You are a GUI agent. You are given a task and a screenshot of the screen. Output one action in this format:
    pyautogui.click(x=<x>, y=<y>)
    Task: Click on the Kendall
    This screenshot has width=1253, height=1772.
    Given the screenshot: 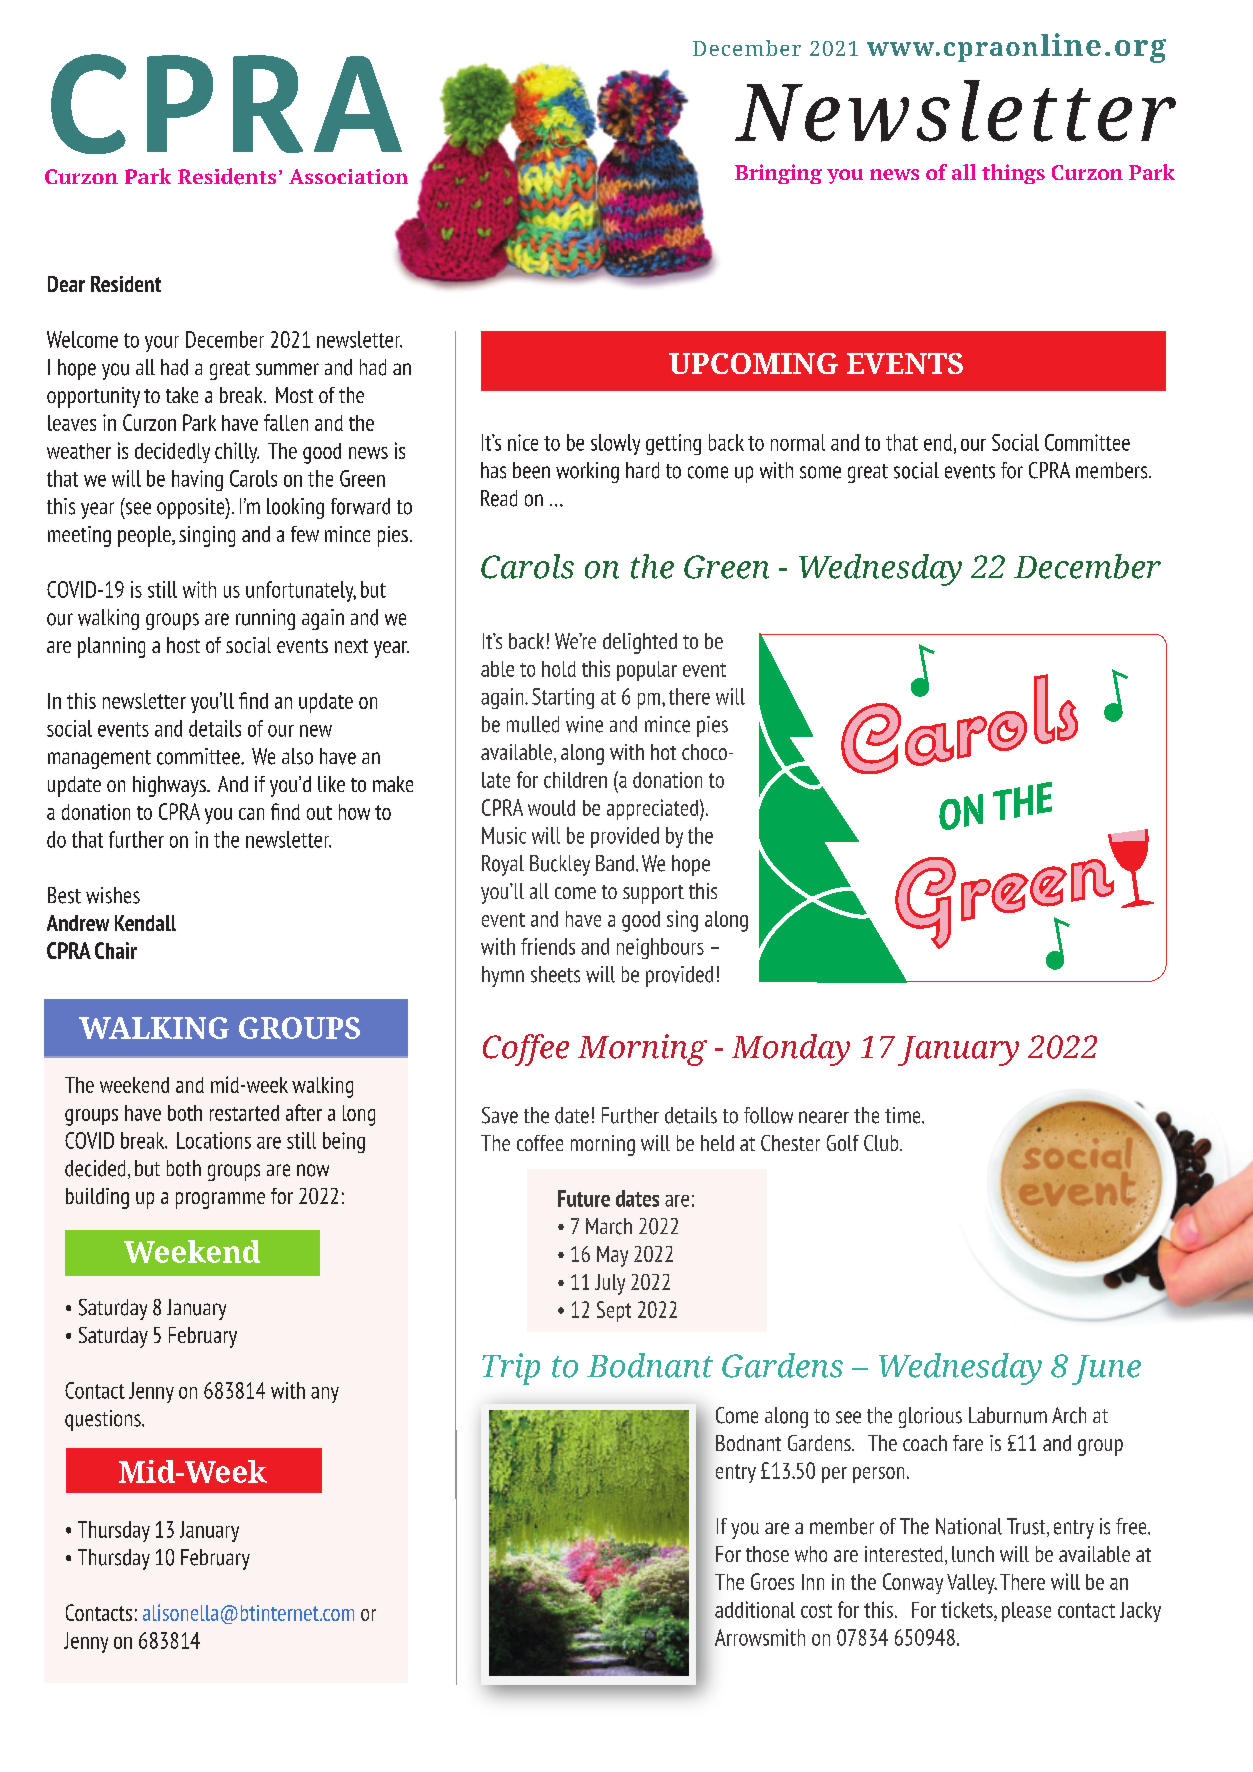 What is the action you would take?
    pyautogui.click(x=145, y=923)
